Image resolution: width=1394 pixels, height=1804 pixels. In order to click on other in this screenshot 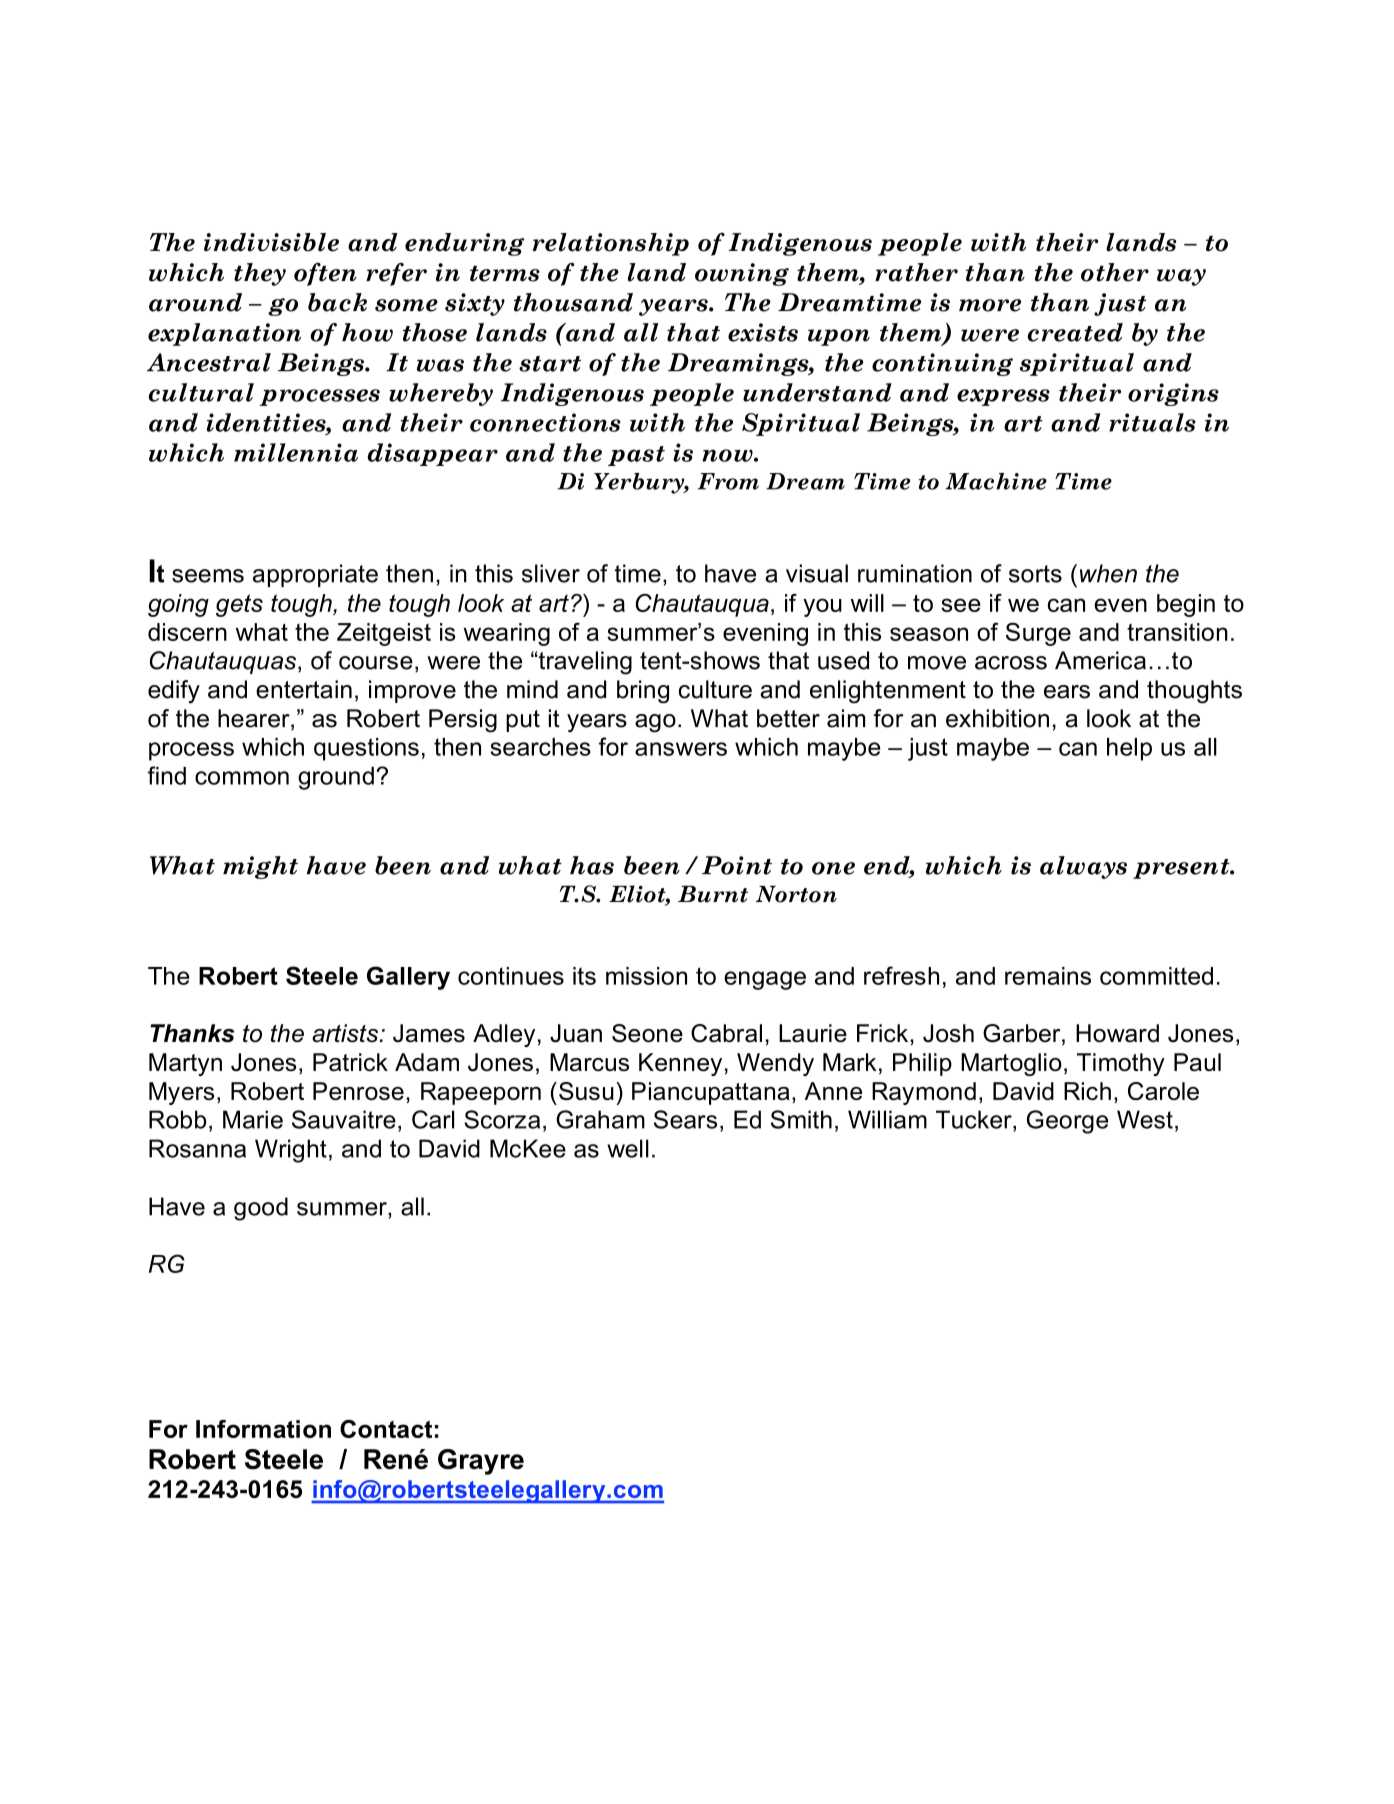, I will do `click(1115, 272)`.
